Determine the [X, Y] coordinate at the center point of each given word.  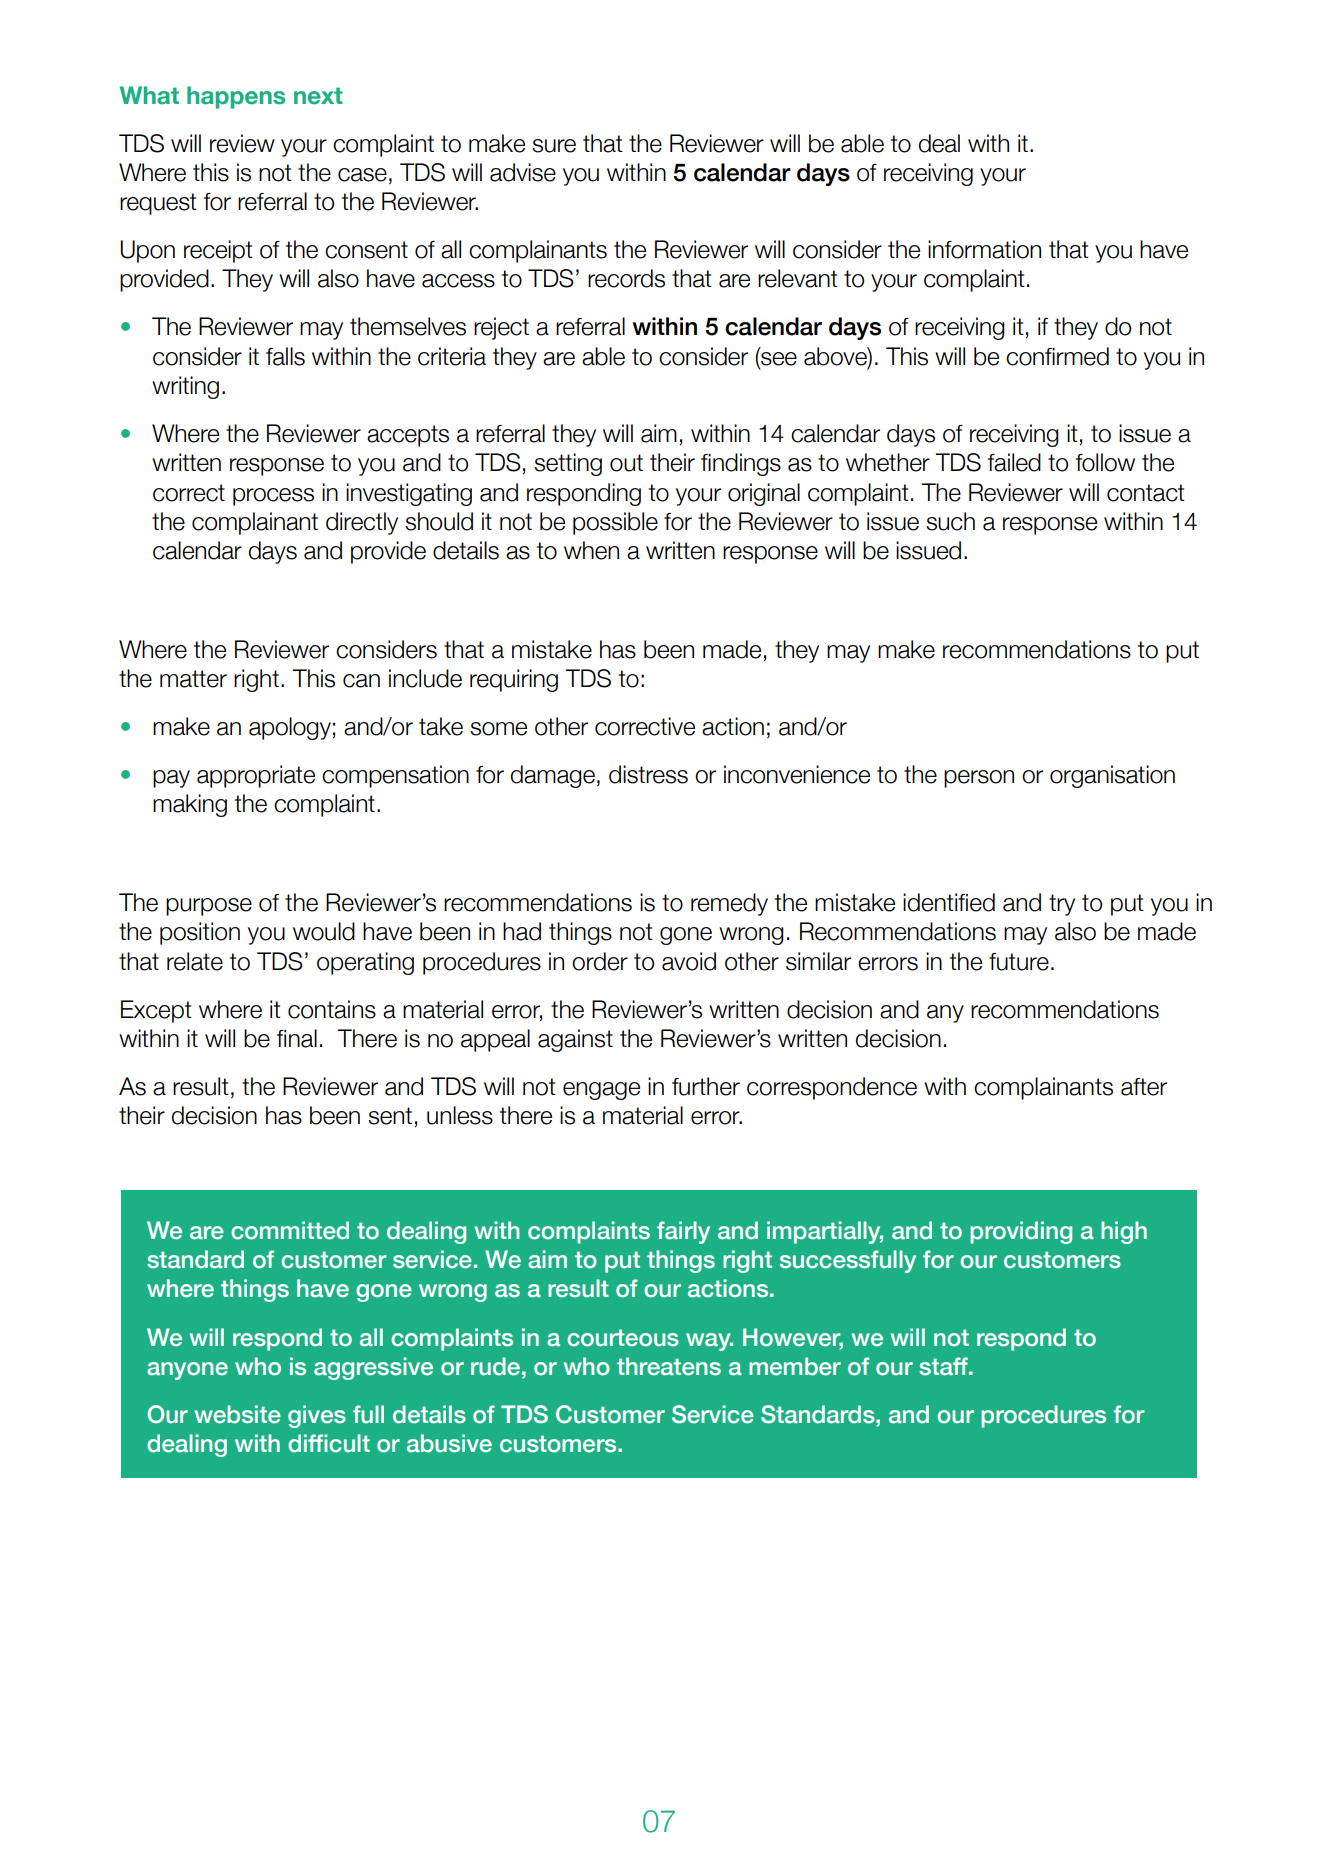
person [979, 779]
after [1144, 1087]
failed [1014, 462]
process [273, 497]
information [984, 249]
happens [236, 97]
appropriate [256, 776]
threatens [669, 1366]
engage [601, 1091]
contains [332, 1009]
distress [648, 774]
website [238, 1414]
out [626, 463]
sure [554, 146]
